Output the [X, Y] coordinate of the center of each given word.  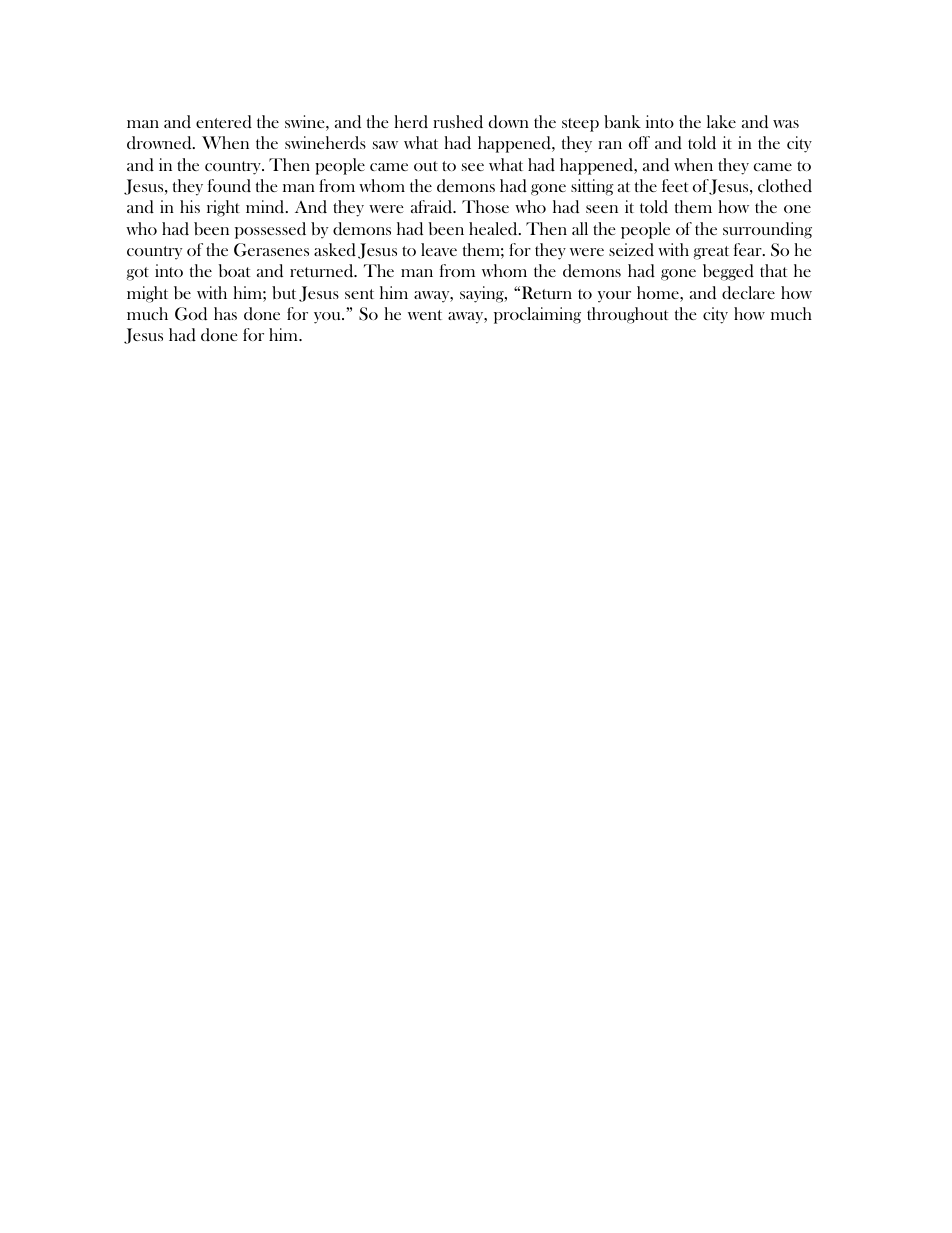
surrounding [767, 230]
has [225, 313]
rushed [458, 121]
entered [224, 122]
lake [721, 121]
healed [494, 228]
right [223, 208]
